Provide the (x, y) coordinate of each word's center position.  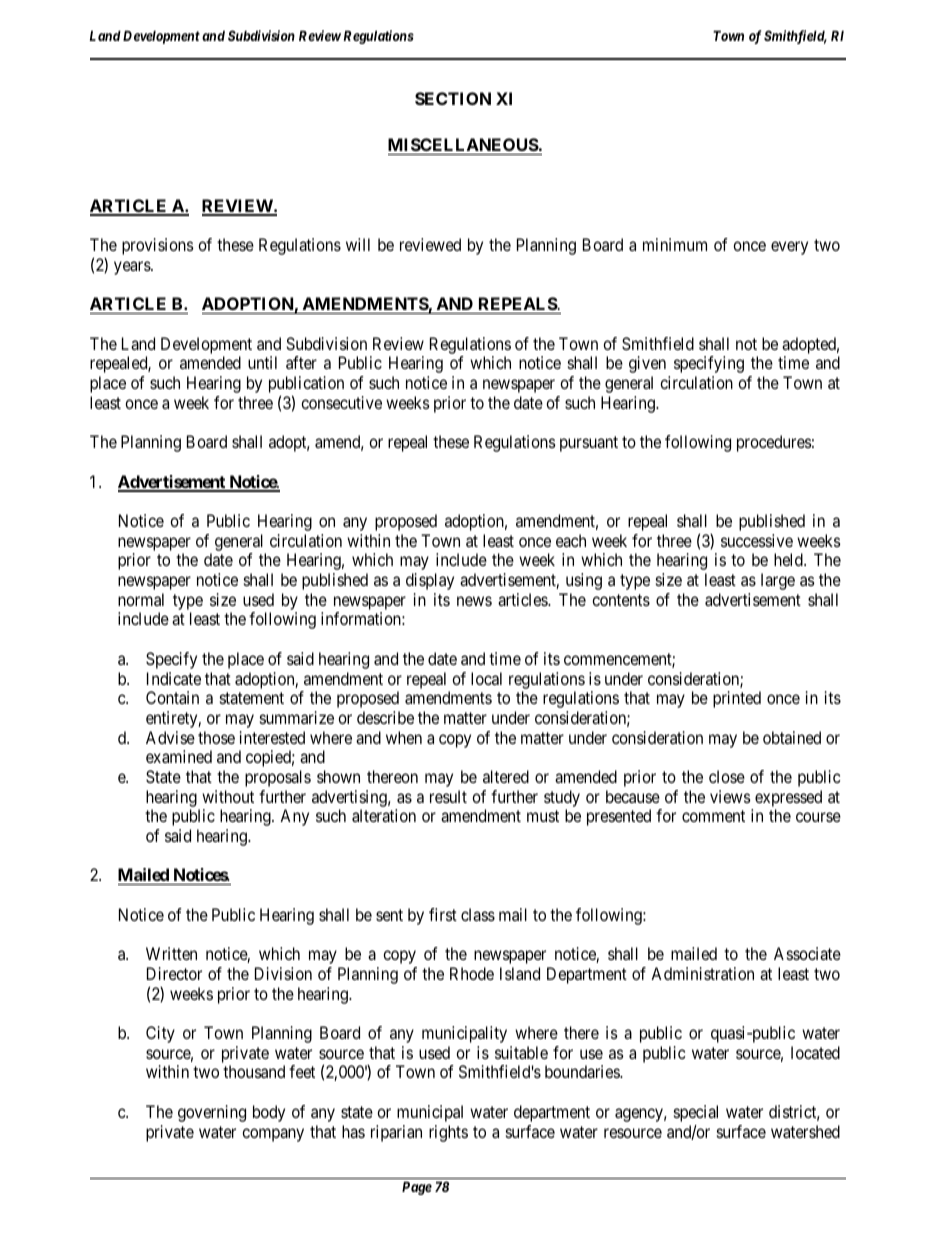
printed (737, 699)
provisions (158, 246)
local (486, 678)
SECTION (453, 98)
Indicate (174, 678)
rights (448, 1133)
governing (212, 1113)
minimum (675, 244)
